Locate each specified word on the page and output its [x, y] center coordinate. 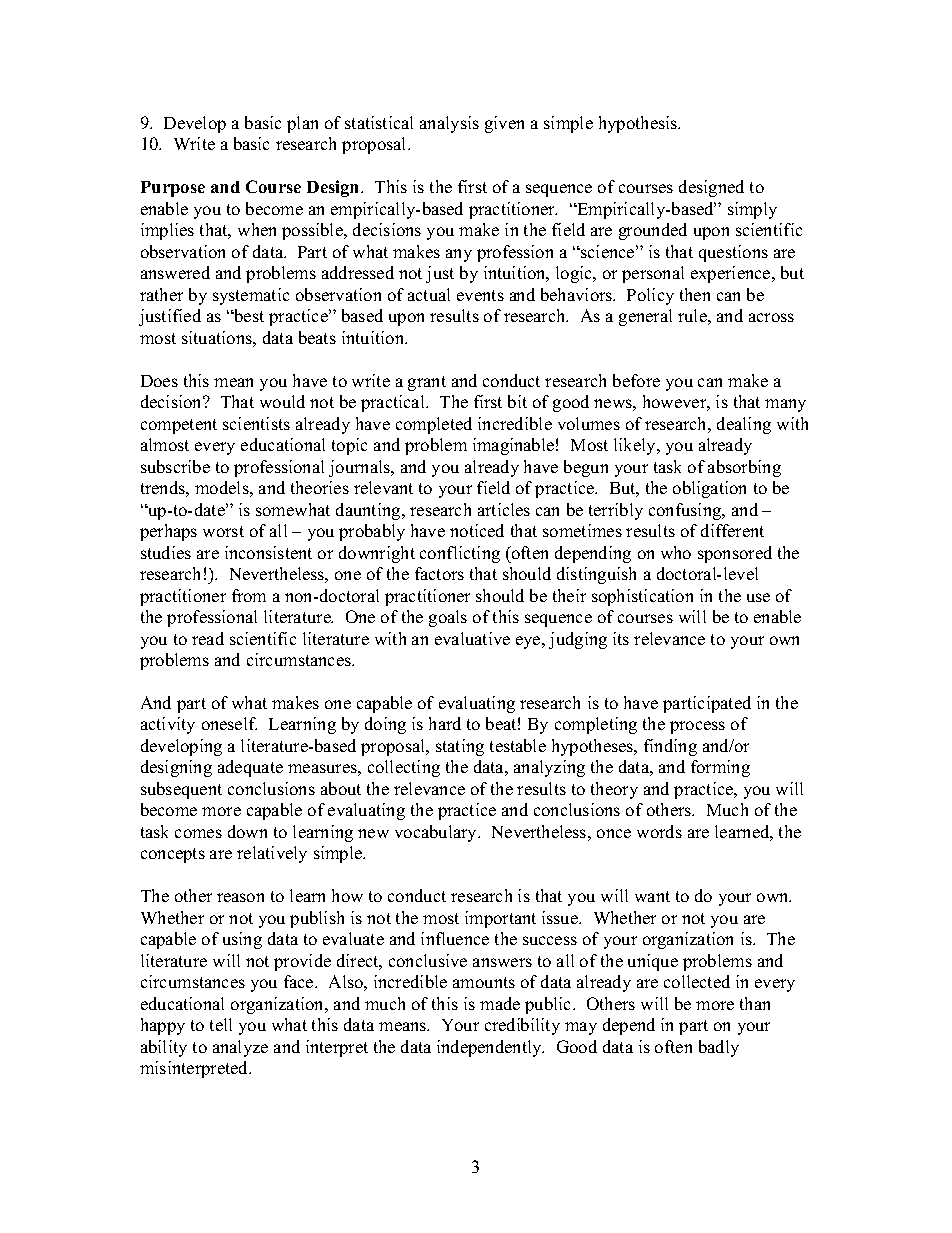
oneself [229, 723]
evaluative [472, 638]
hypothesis [639, 124]
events [480, 295]
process [697, 727]
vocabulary [437, 833]
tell [221, 1024]
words [659, 831]
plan [302, 124]
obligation [709, 489]
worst [223, 531]
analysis [449, 124]
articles [504, 509]
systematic [251, 296]
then [695, 294]
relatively [272, 854]
